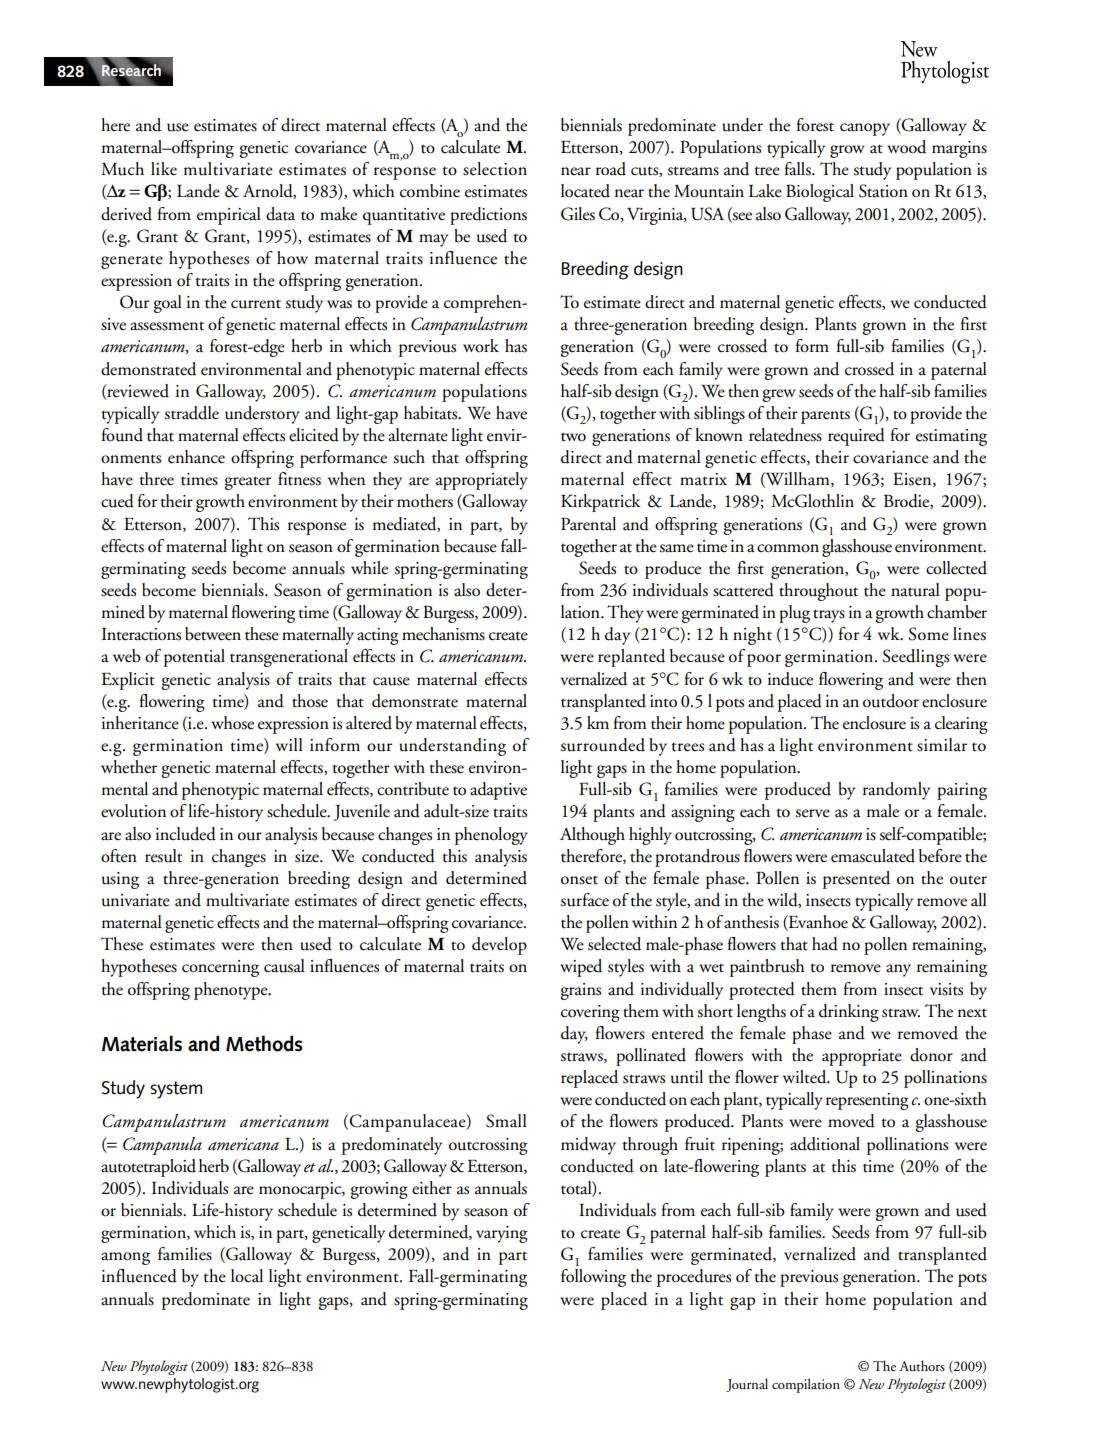  I want to click on selection, so click(495, 169).
